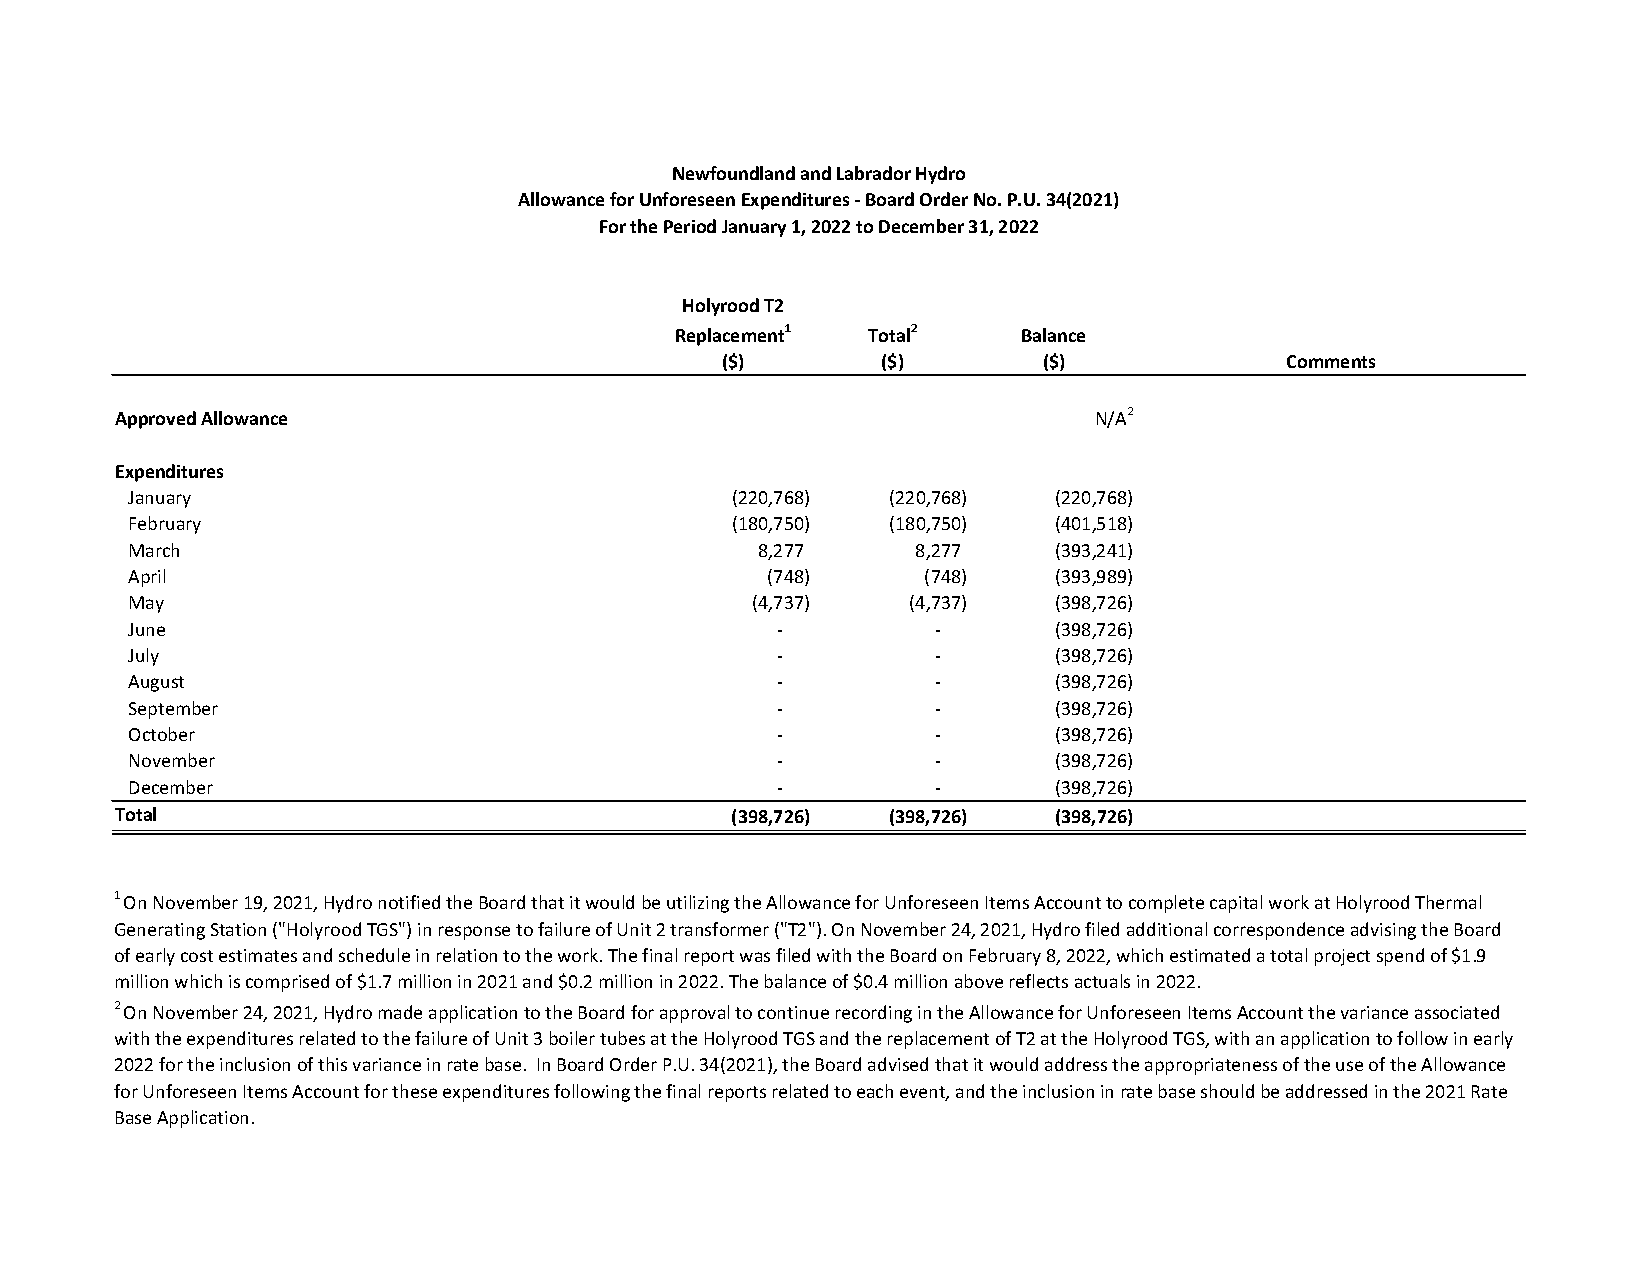 The image size is (1639, 1267). Describe the element at coordinates (698, 904) in the image. I see `utilizing` at that location.
